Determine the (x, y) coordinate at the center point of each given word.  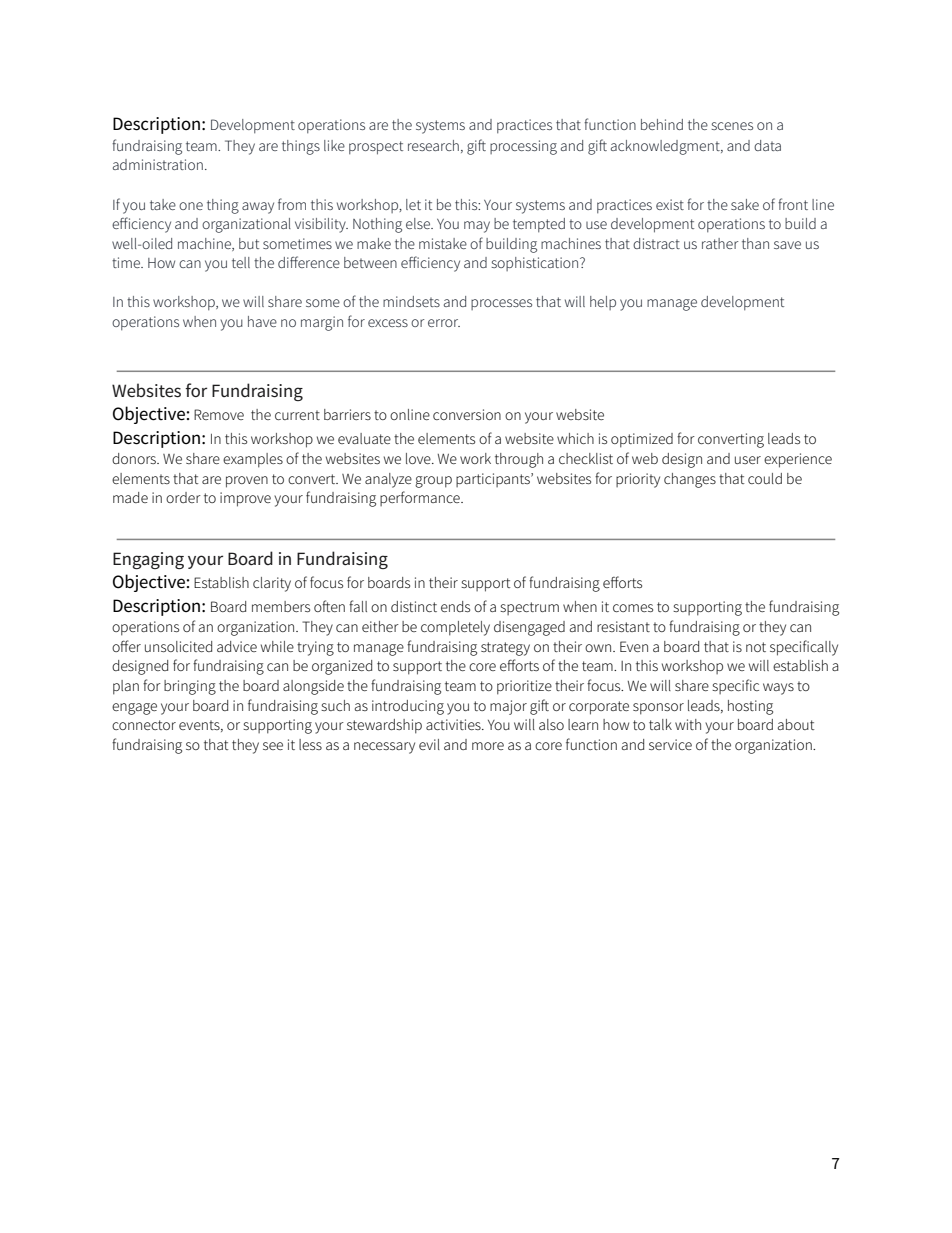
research (433, 145)
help (603, 303)
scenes (732, 126)
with (688, 724)
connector (144, 725)
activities (454, 724)
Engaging (148, 560)
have (262, 321)
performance (421, 498)
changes (690, 480)
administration (158, 164)
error (444, 323)
